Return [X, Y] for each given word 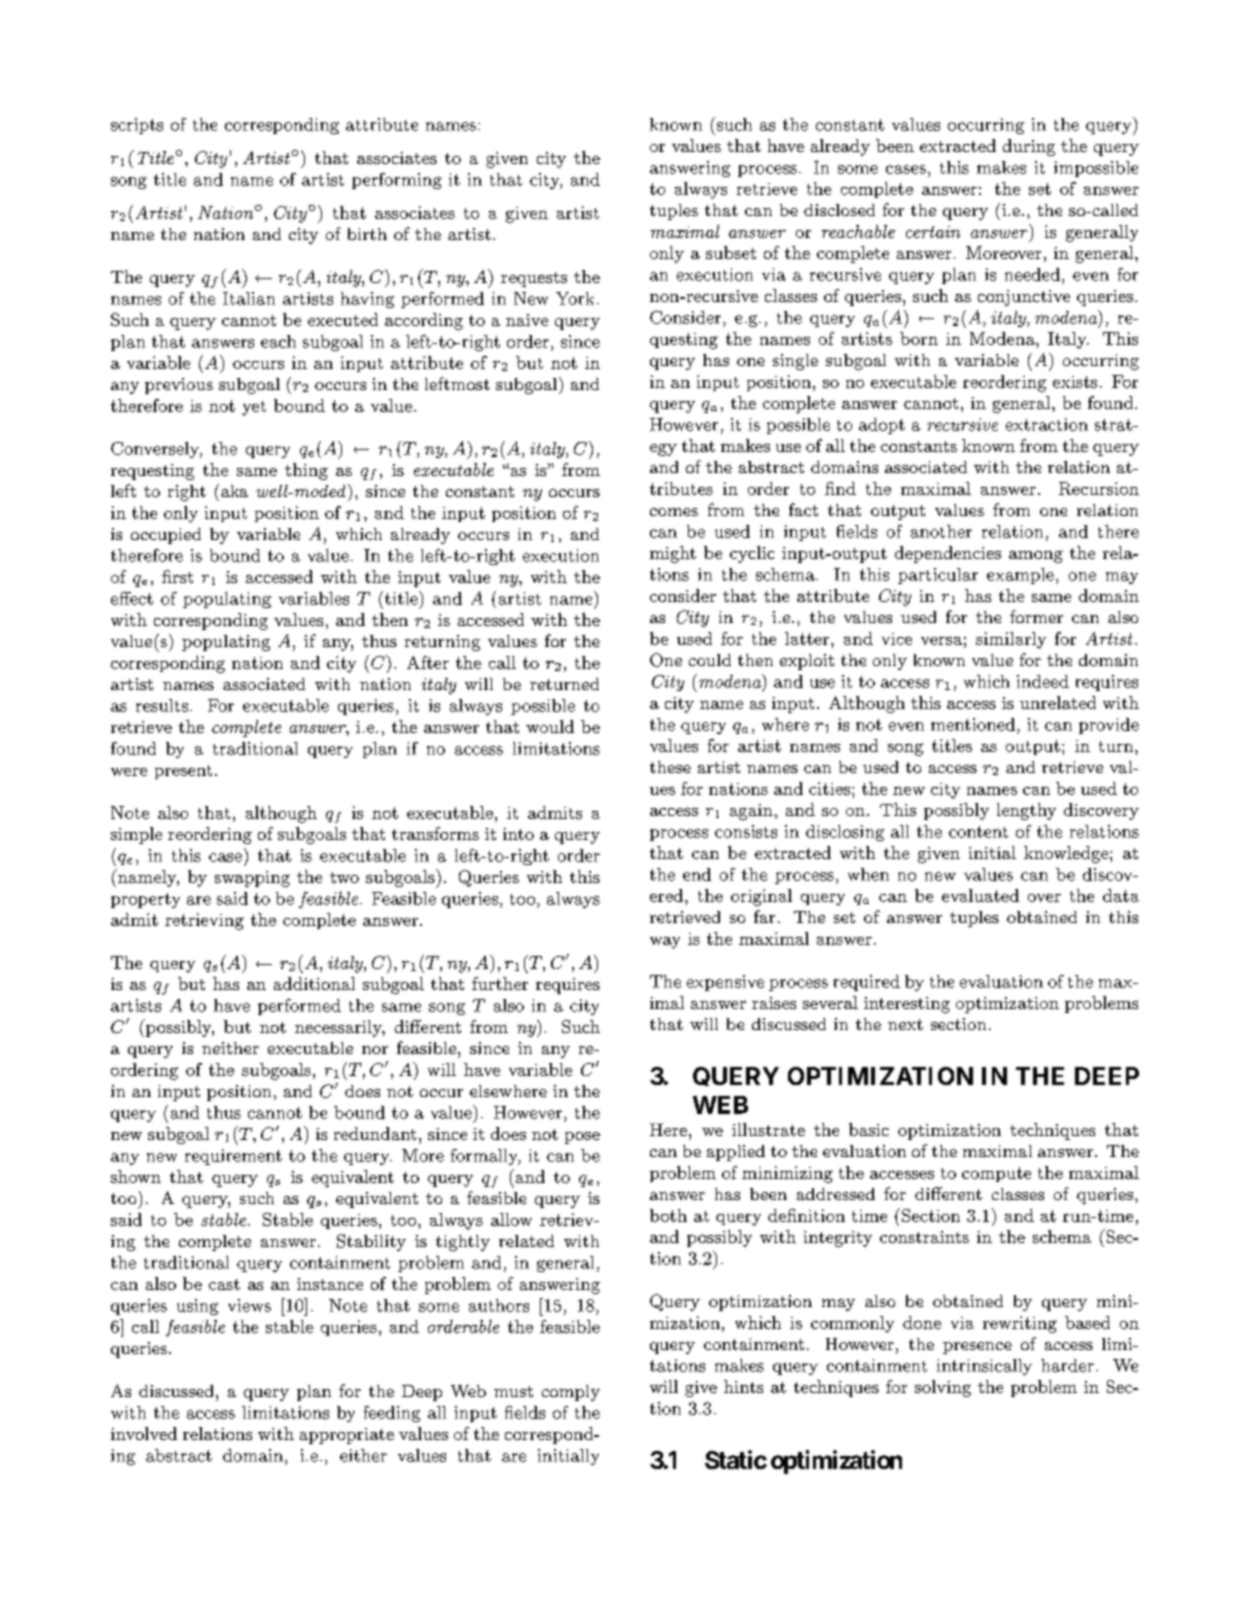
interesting [907, 1005]
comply [571, 1393]
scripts [137, 126]
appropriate [347, 1436]
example [1020, 576]
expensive [725, 983]
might [673, 554]
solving [943, 1388]
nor [375, 1050]
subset [731, 252]
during [1029, 147]
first [177, 576]
